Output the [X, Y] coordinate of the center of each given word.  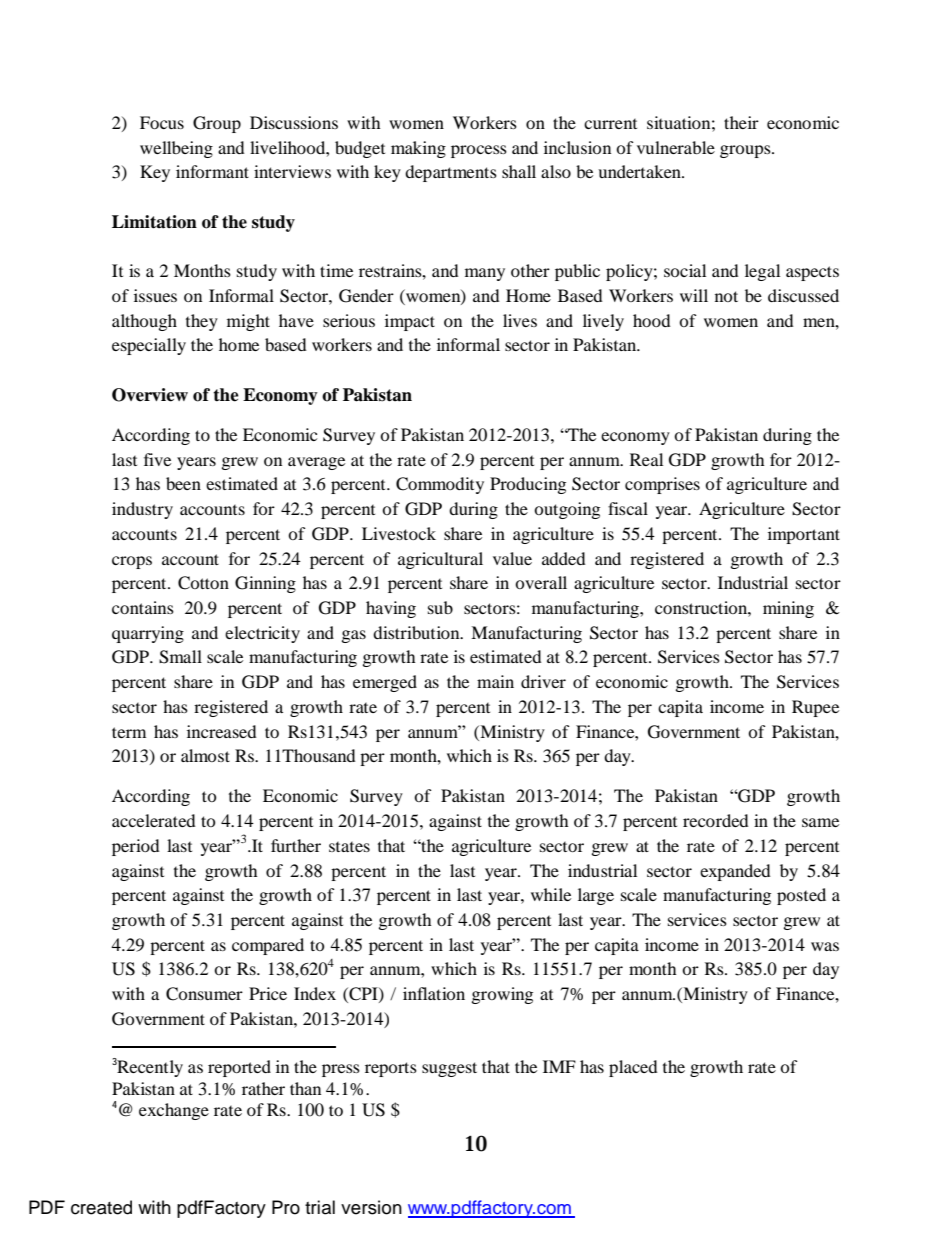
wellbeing [176, 149]
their [741, 122]
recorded [716, 820]
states [349, 847]
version [371, 1207]
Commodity [440, 485]
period [136, 847]
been [183, 483]
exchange [174, 1111]
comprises [662, 485]
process [479, 151]
